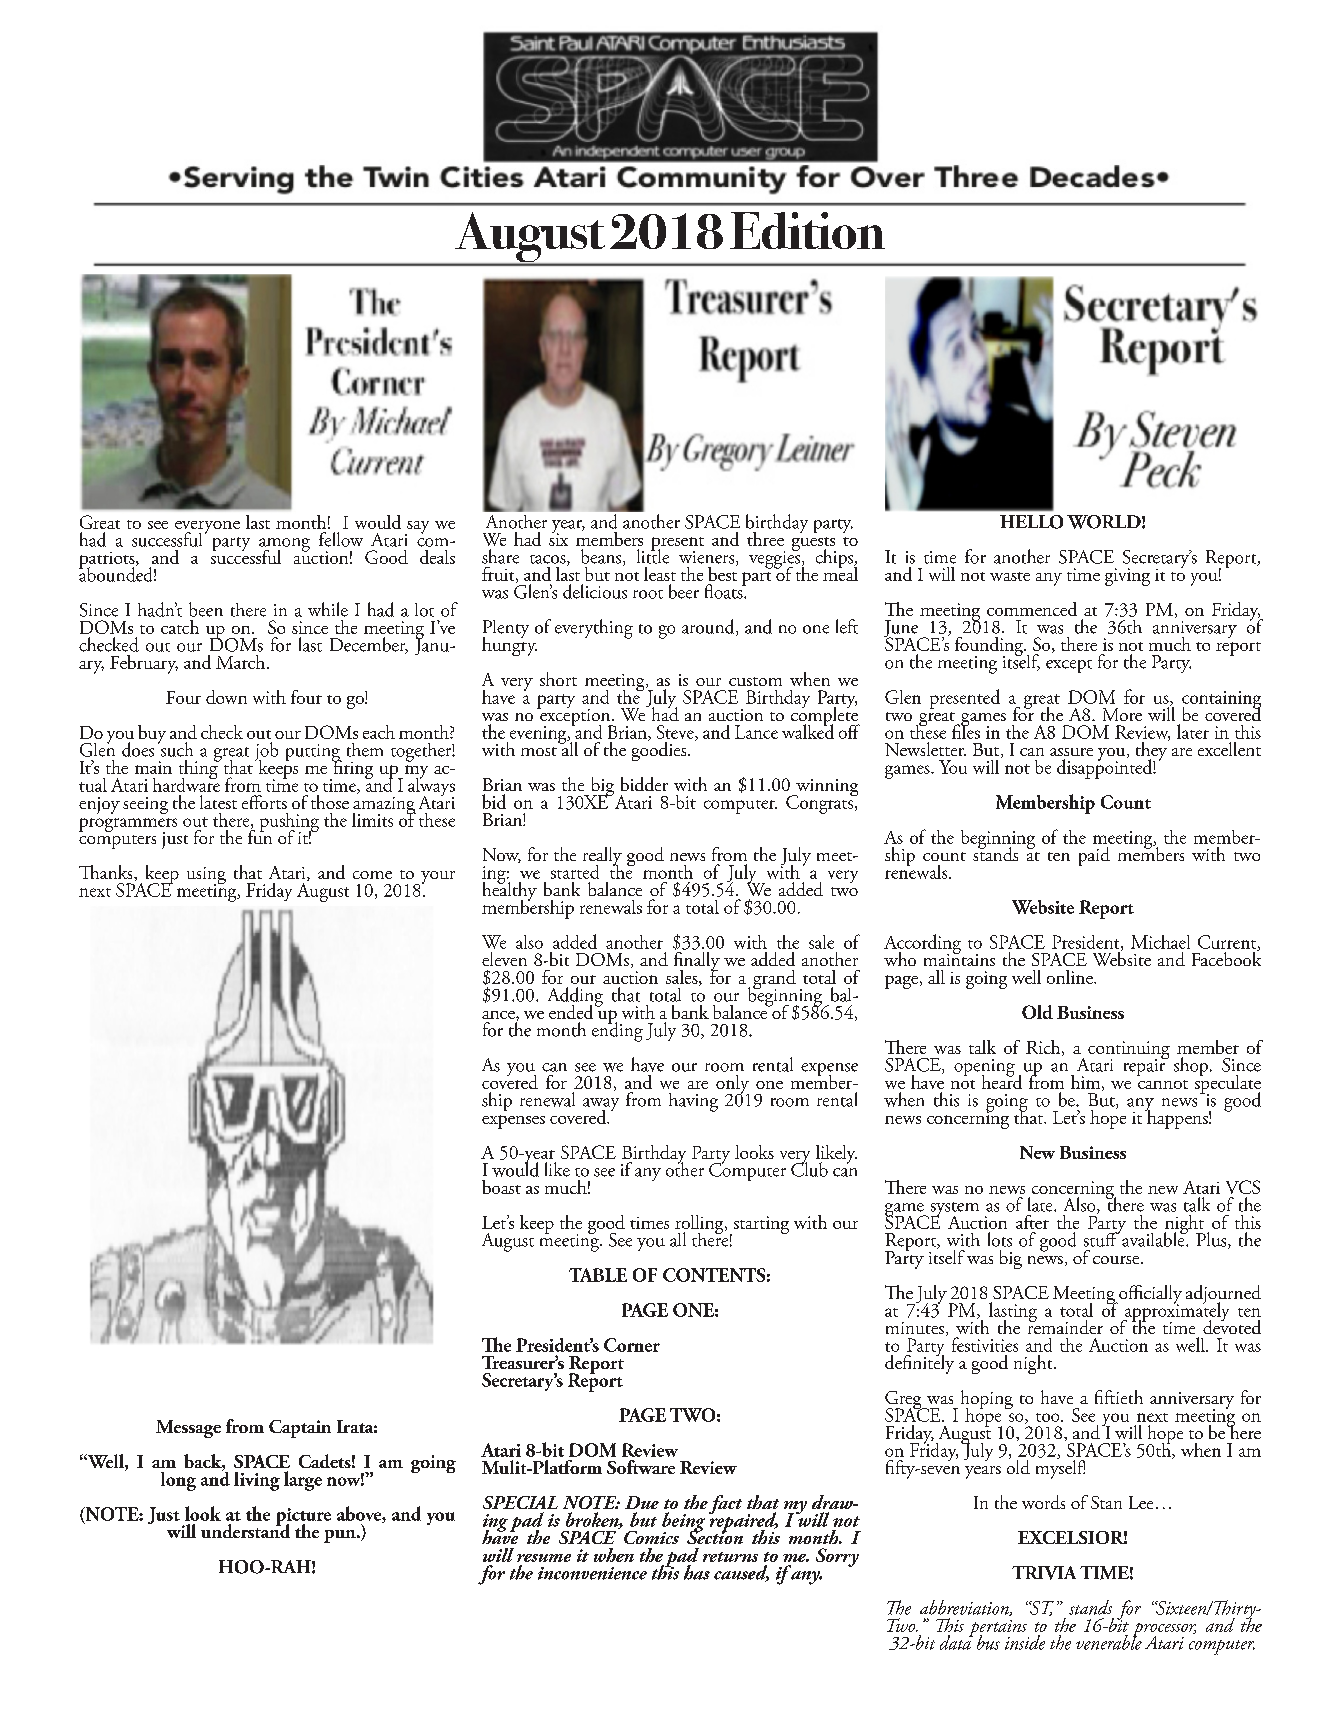 The height and width of the screenshot is (1734, 1340). What do you see at coordinates (188, 1429) in the screenshot?
I see `Message` at bounding box center [188, 1429].
